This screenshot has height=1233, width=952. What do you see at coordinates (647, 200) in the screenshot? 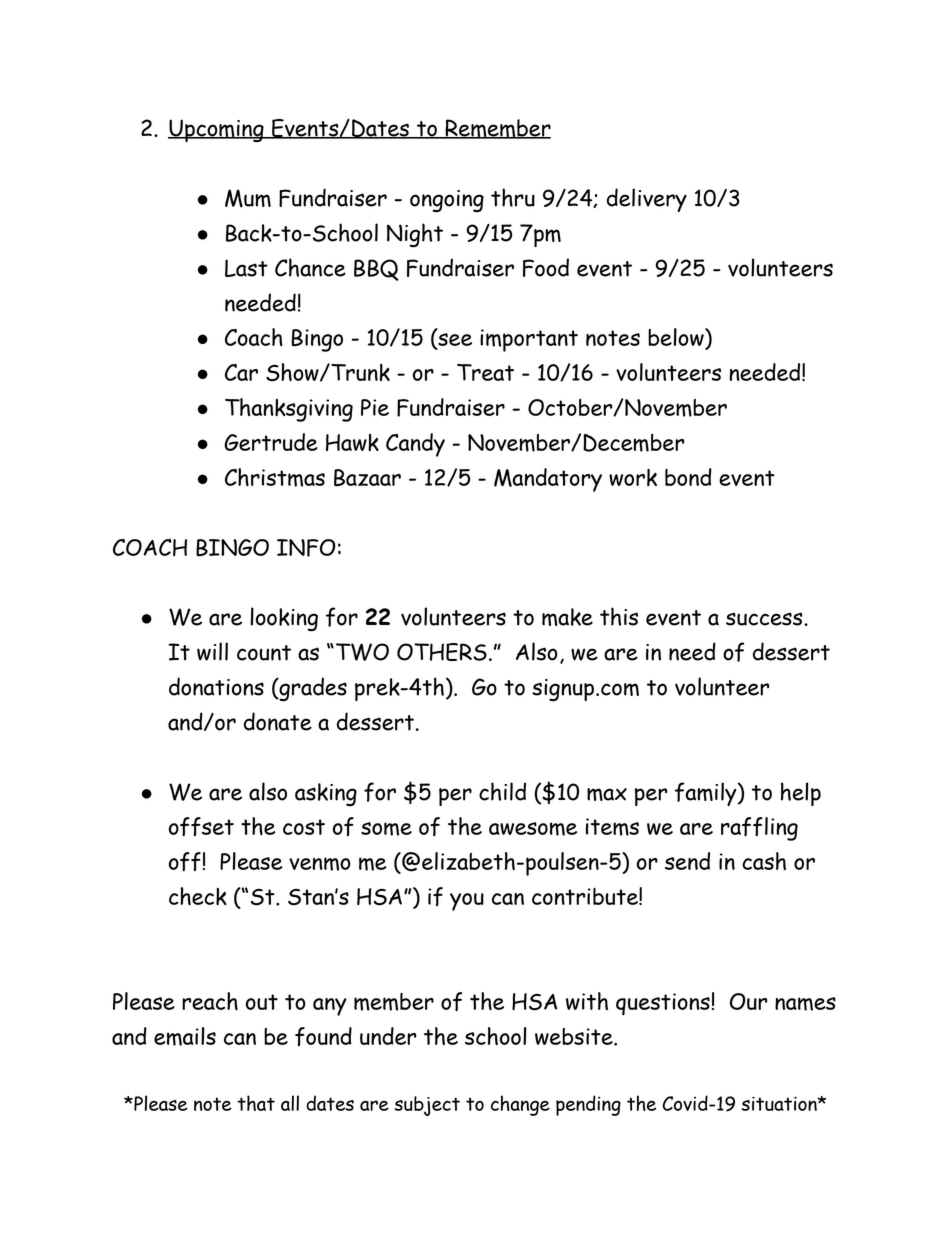
I see `delivery` at bounding box center [647, 200].
